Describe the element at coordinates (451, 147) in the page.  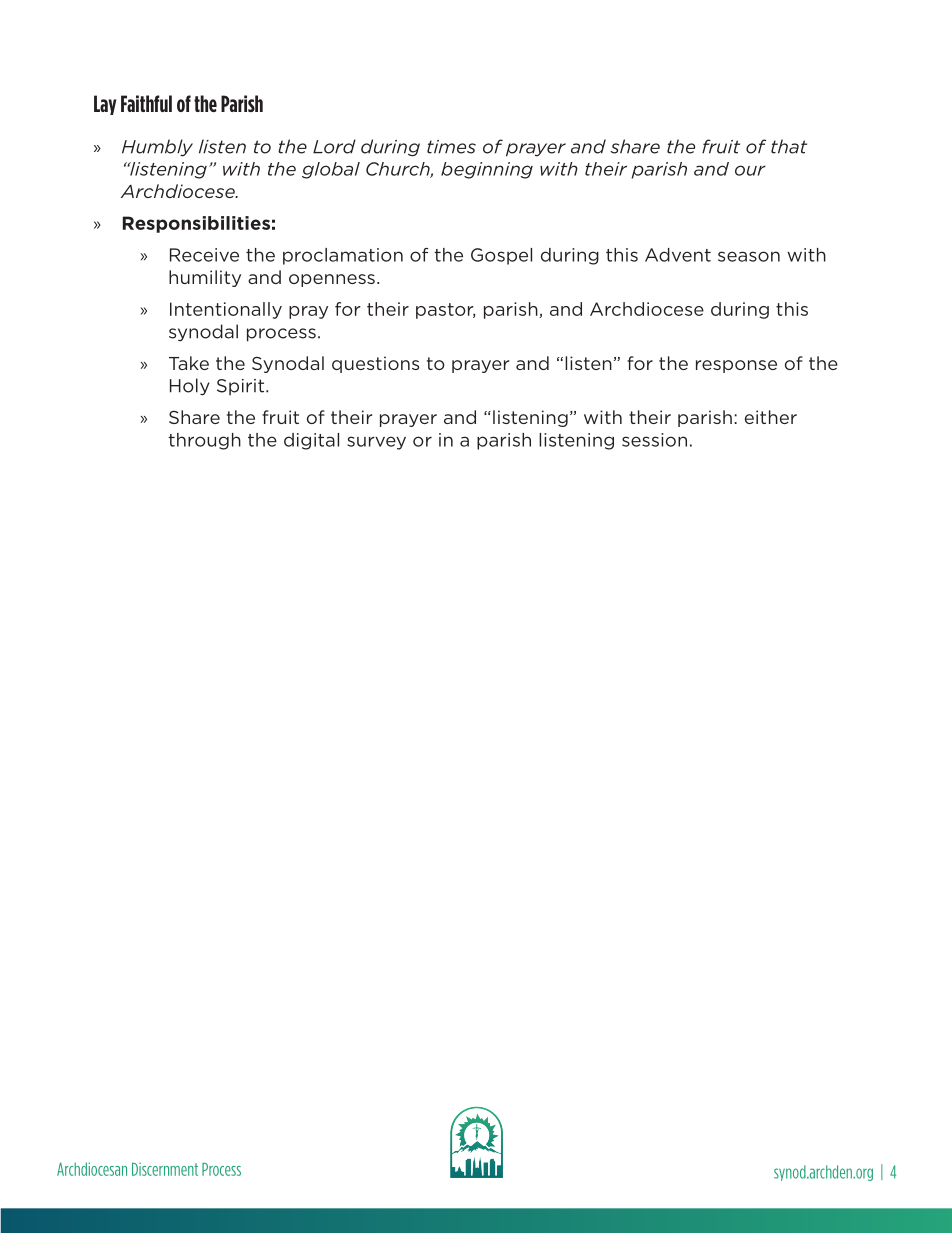
I see `times` at that location.
